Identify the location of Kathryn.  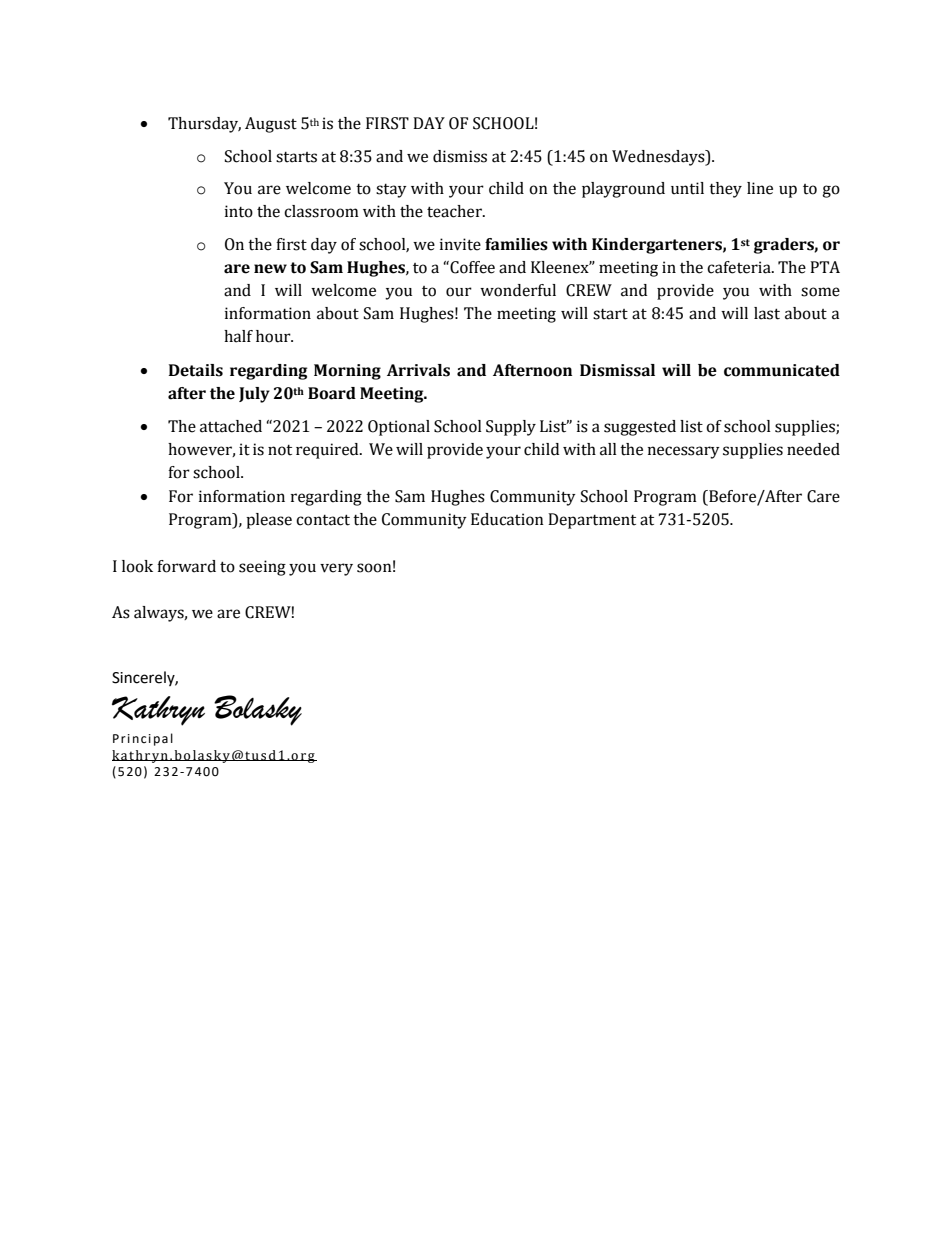
(158, 711).
